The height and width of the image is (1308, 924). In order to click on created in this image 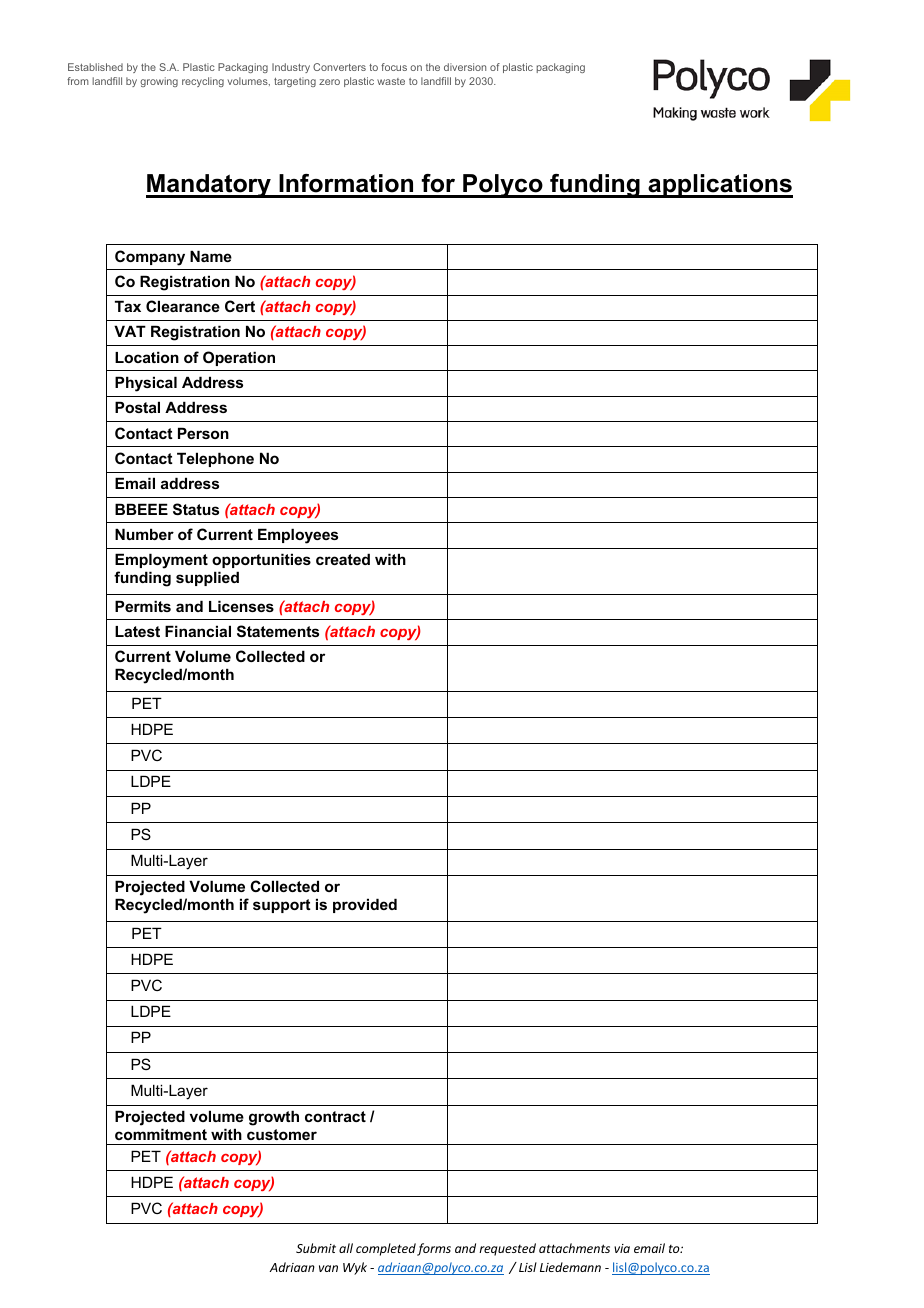, I will do `click(343, 559)`.
